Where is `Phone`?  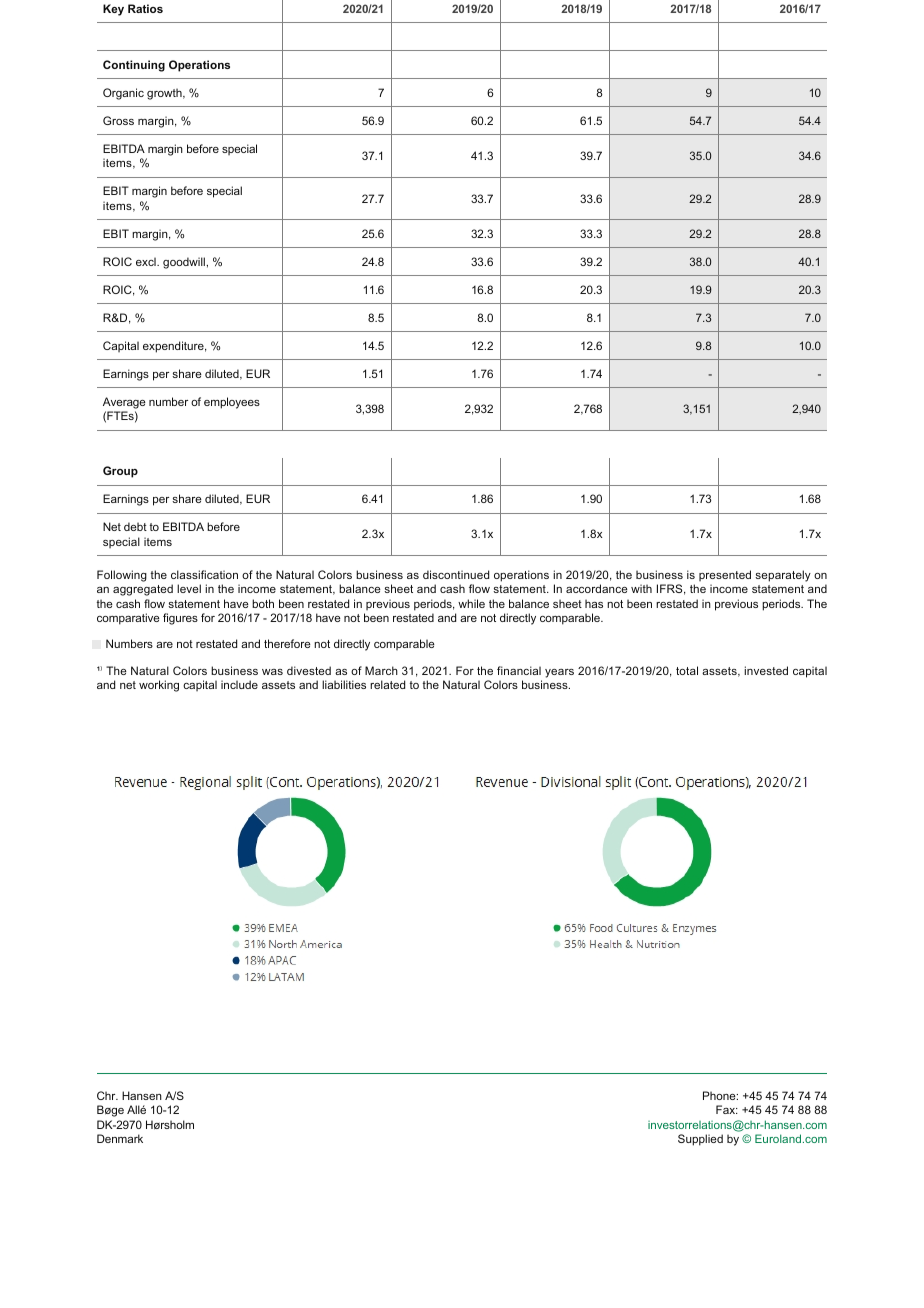
Phone is located at coordinates (720, 1095).
